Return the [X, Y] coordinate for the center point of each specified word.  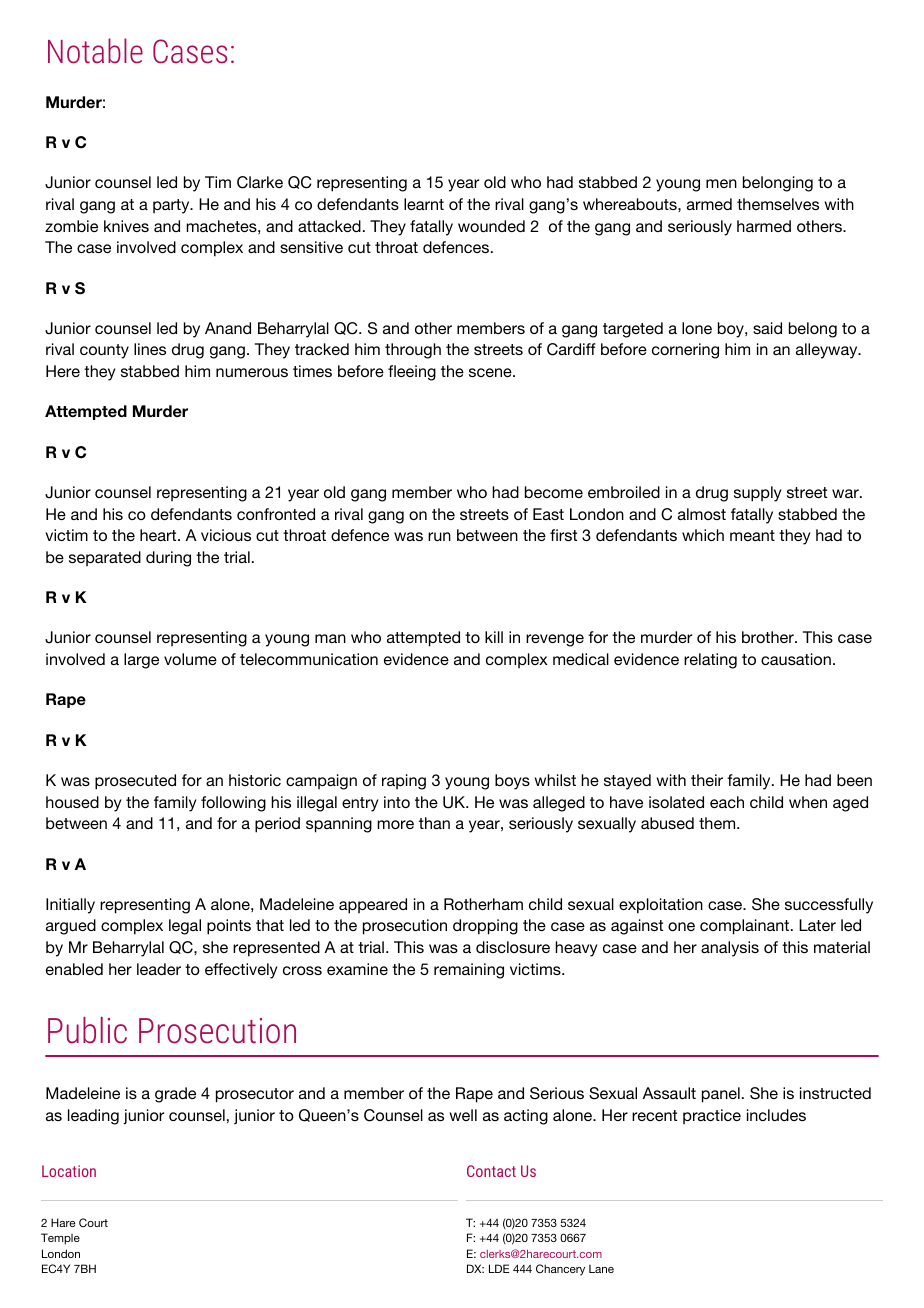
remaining [469, 971]
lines [150, 349]
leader [159, 969]
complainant [746, 927]
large [141, 661]
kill [494, 637]
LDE [499, 1268]
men [721, 183]
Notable [95, 51]
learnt [424, 204]
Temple [60, 1239]
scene [491, 372]
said [767, 328]
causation [796, 659]
